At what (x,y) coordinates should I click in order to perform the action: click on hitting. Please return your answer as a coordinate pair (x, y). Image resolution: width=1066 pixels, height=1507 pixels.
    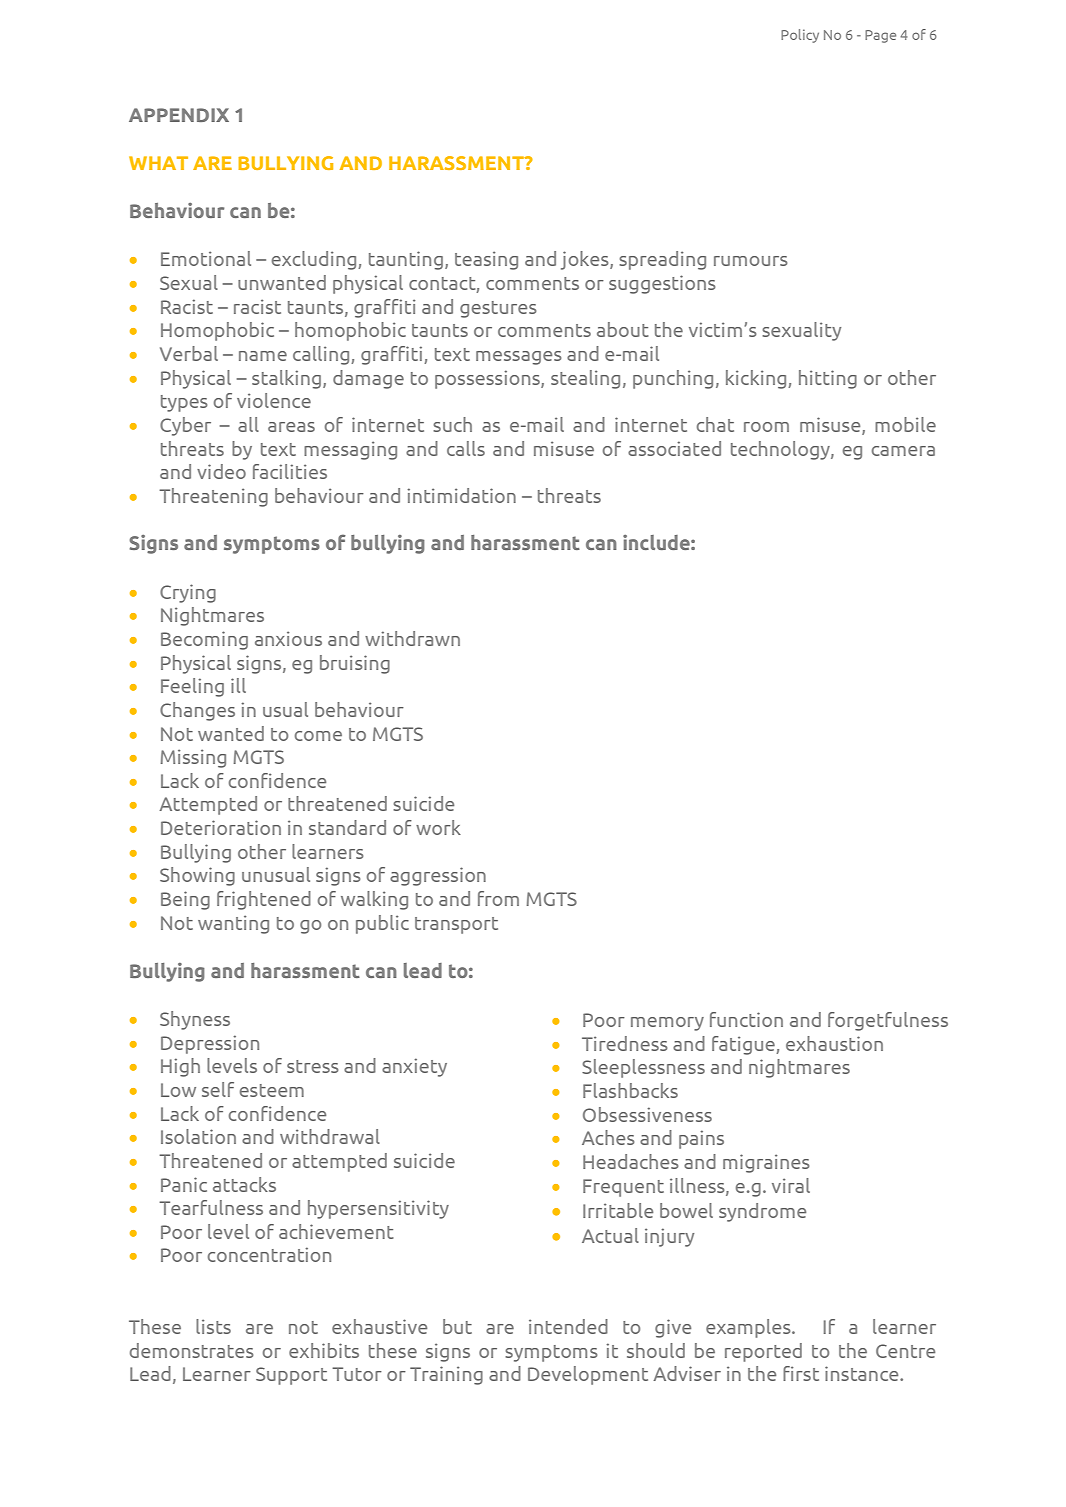
    Looking at the image, I should click on (828, 379).
